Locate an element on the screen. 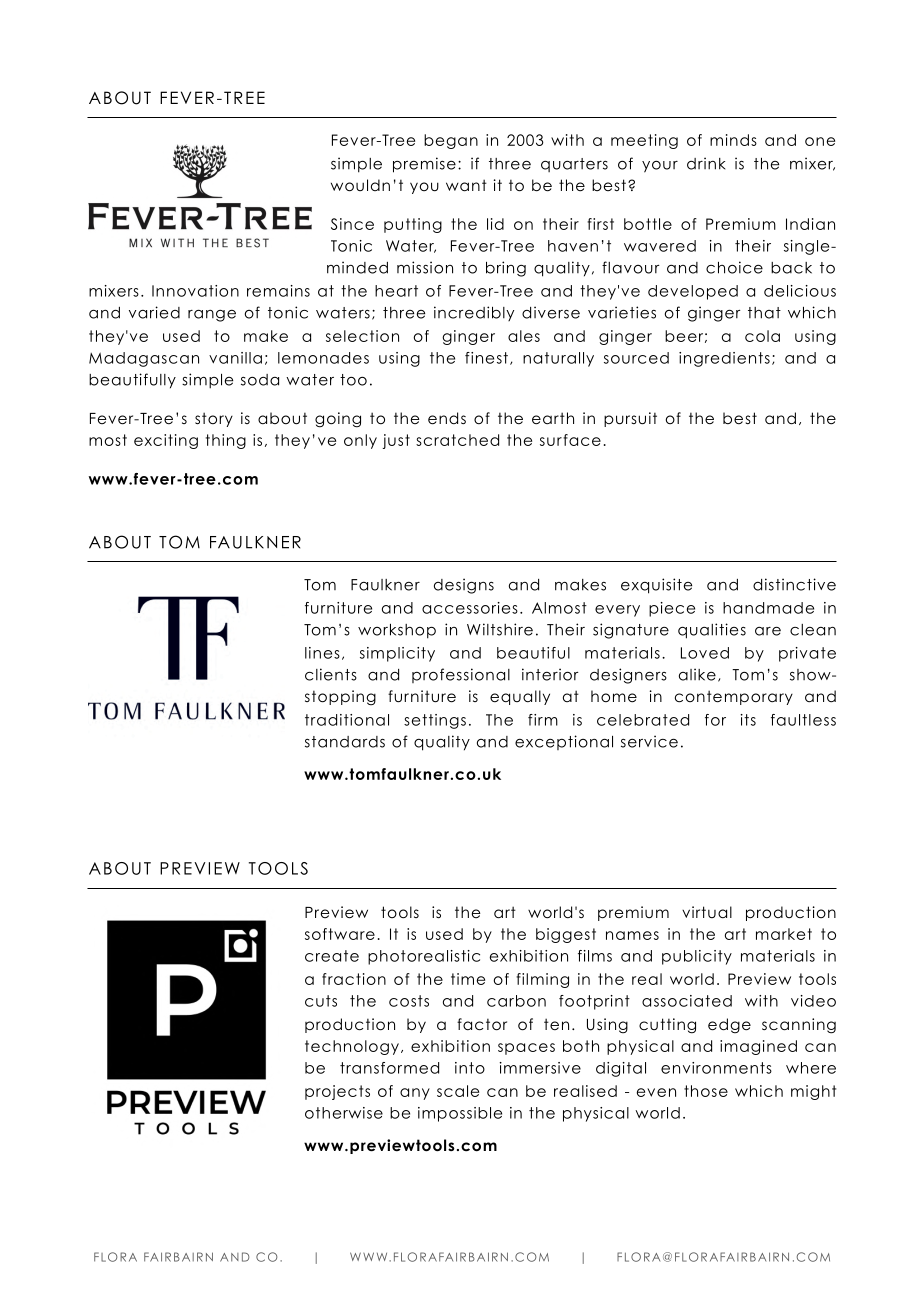 This screenshot has width=924, height=1308. Since is located at coordinates (352, 224).
